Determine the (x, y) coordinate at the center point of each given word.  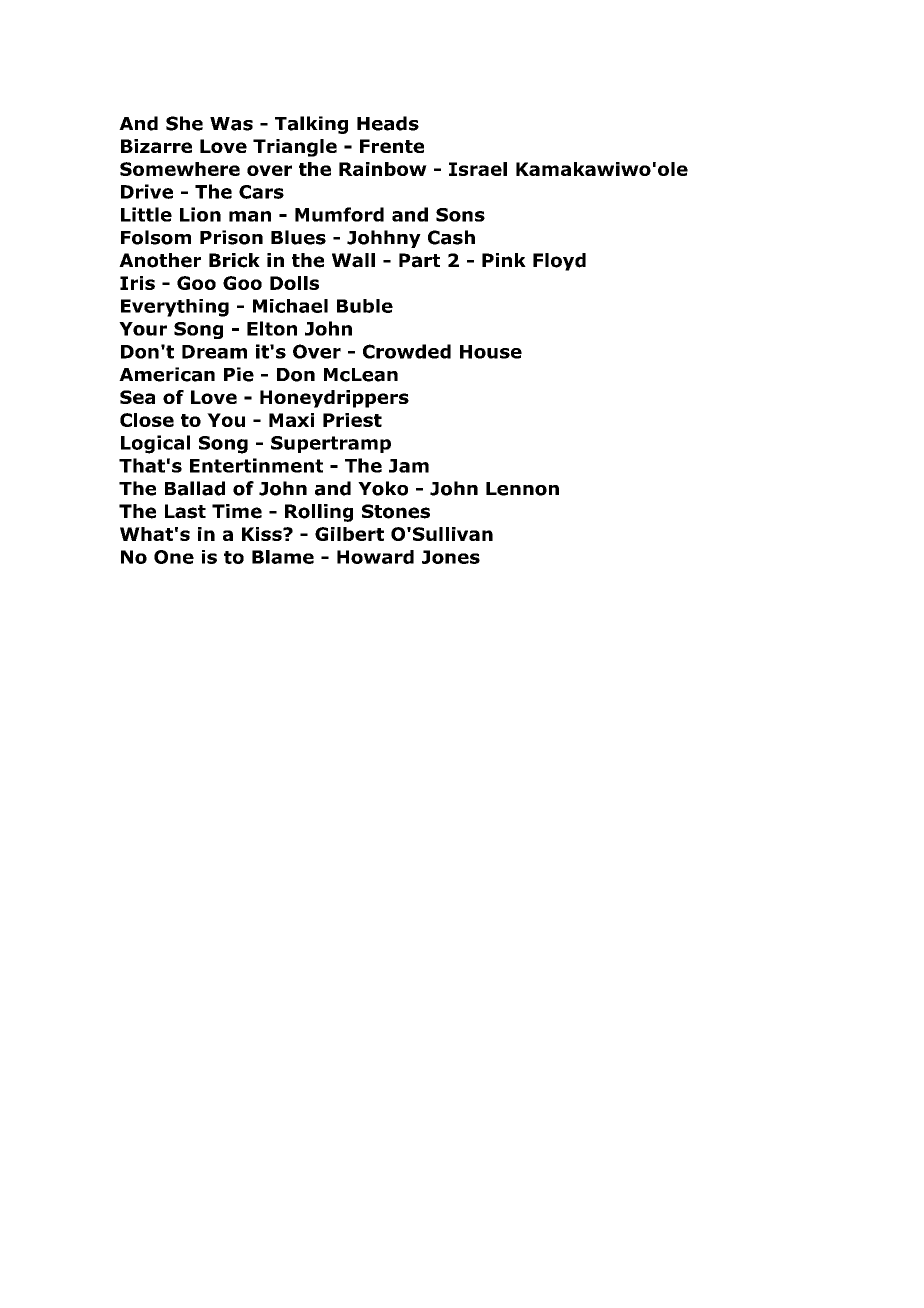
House (491, 352)
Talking (311, 125)
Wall (353, 260)
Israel (478, 169)
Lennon (522, 489)
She (184, 123)
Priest (352, 420)
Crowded (407, 351)
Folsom (156, 237)
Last (185, 511)
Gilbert (349, 534)
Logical (155, 444)
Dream (214, 352)
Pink (504, 260)
